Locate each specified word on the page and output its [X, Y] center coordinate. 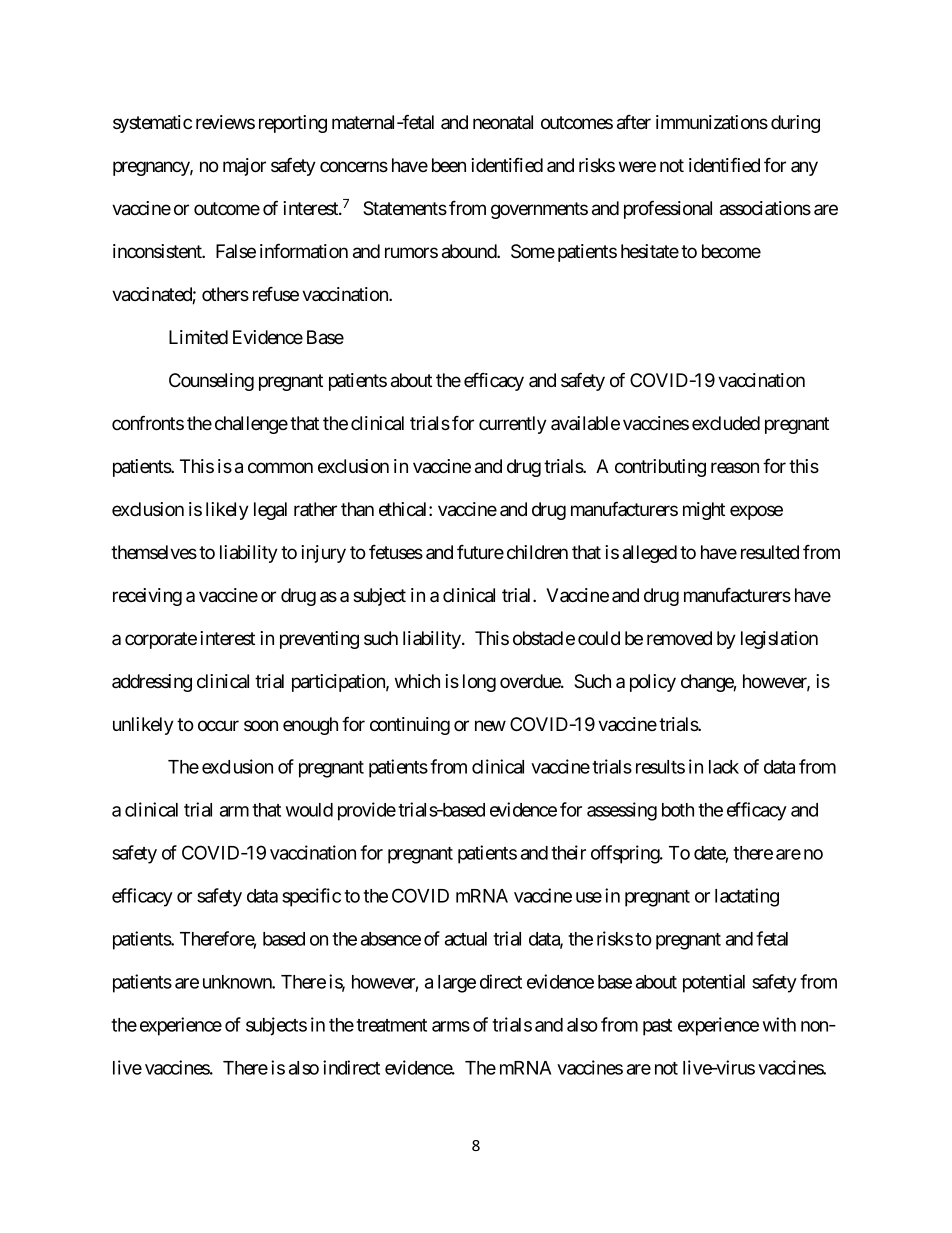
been [449, 165]
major [244, 167]
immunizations [712, 122]
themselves [154, 552]
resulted [770, 552]
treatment [391, 1025]
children [537, 552]
